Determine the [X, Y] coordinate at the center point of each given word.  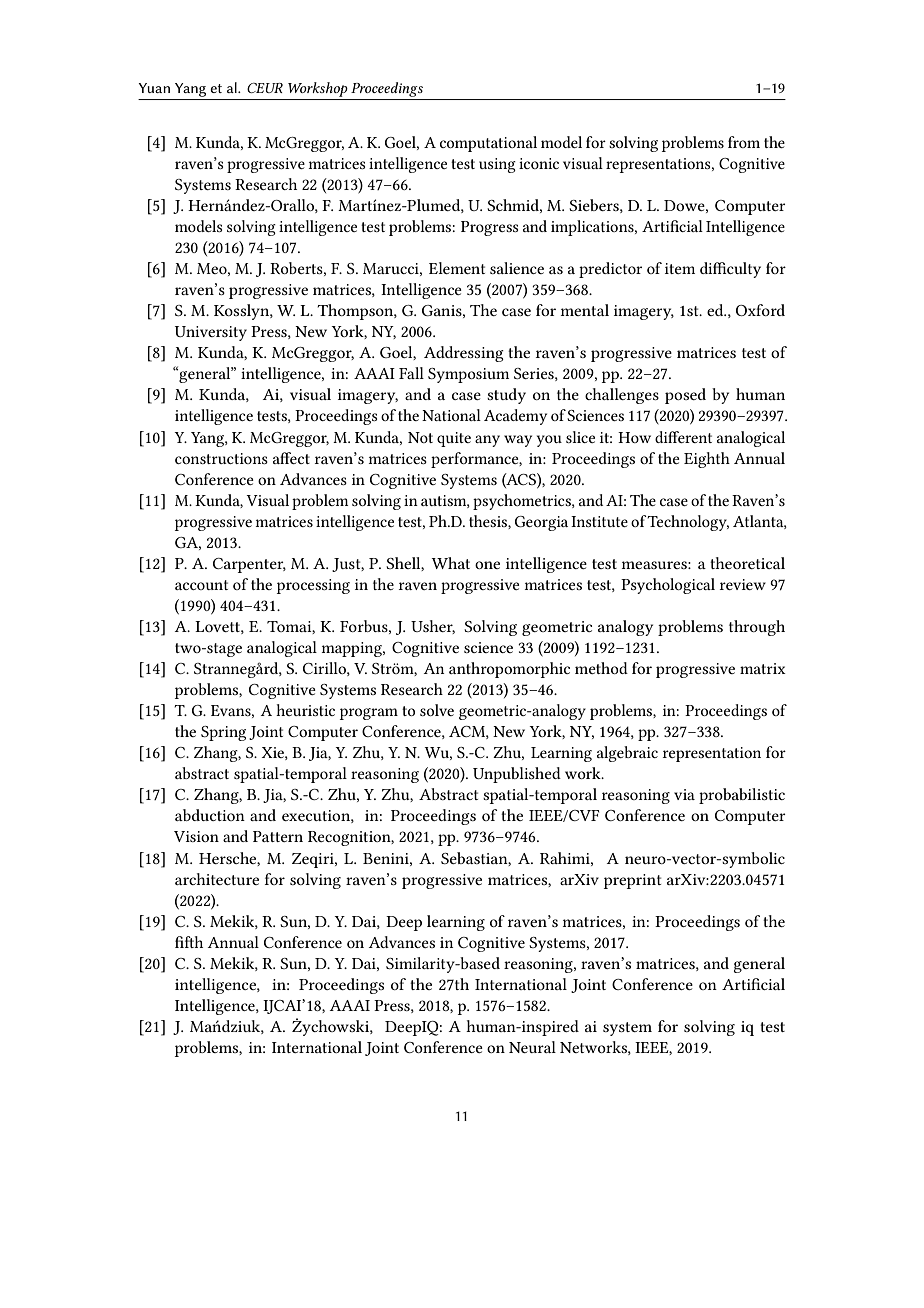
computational [488, 144]
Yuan [154, 88]
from [744, 142]
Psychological [668, 586]
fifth [189, 942]
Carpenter [249, 565]
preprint [633, 881]
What [450, 563]
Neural [532, 1047]
